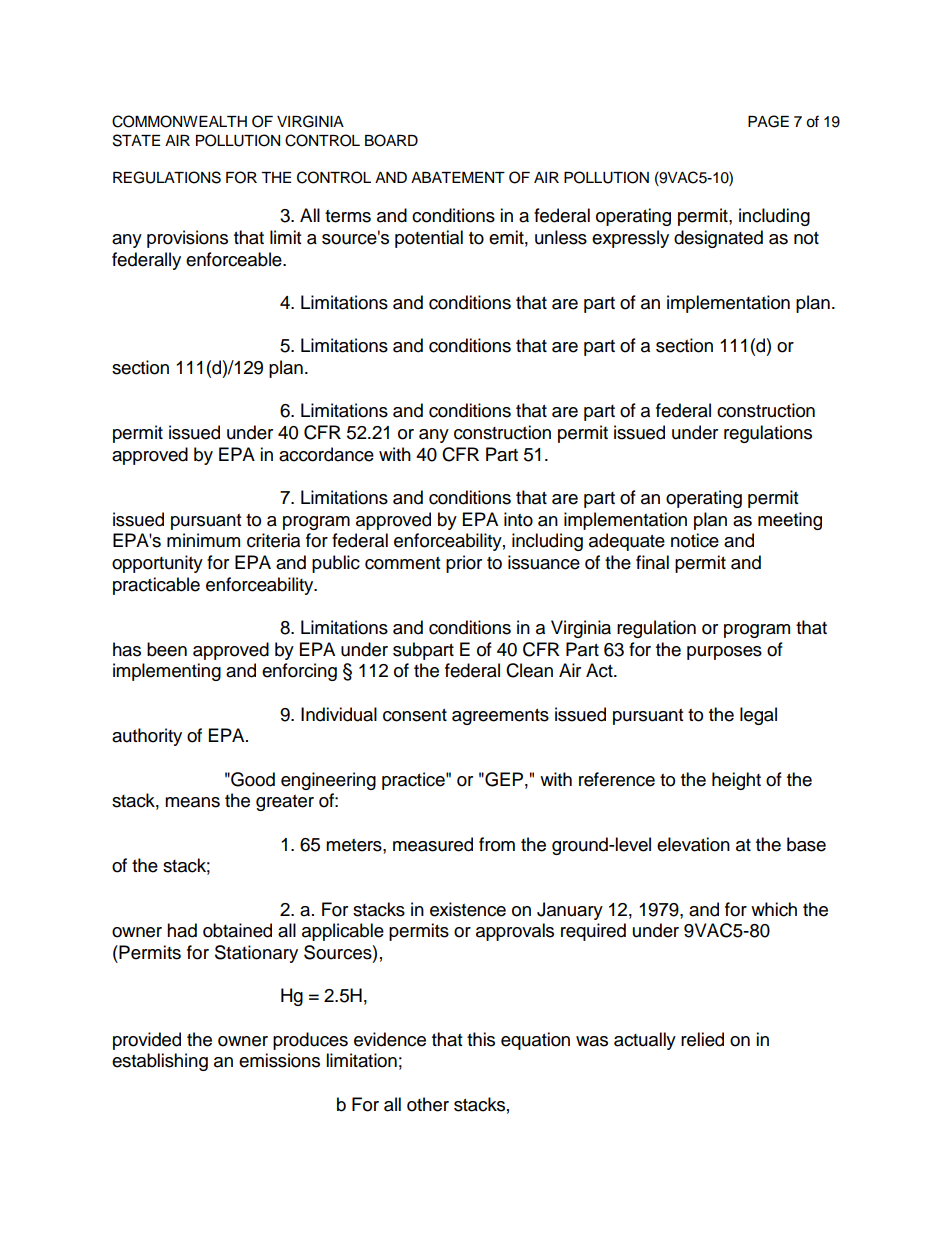  I want to click on COMMONWEALTH, so click(179, 121).
